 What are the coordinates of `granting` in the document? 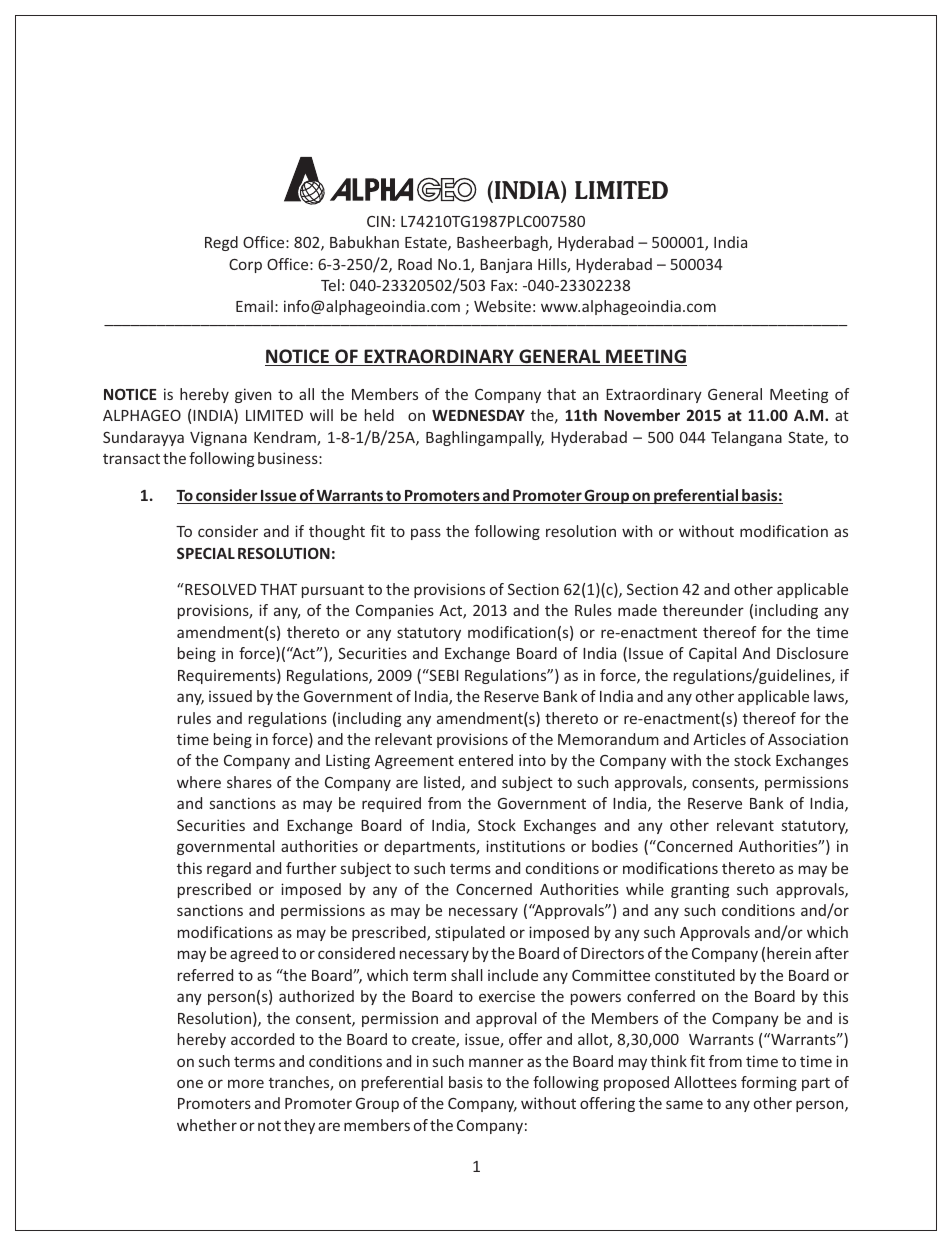 It's located at (700, 890).
